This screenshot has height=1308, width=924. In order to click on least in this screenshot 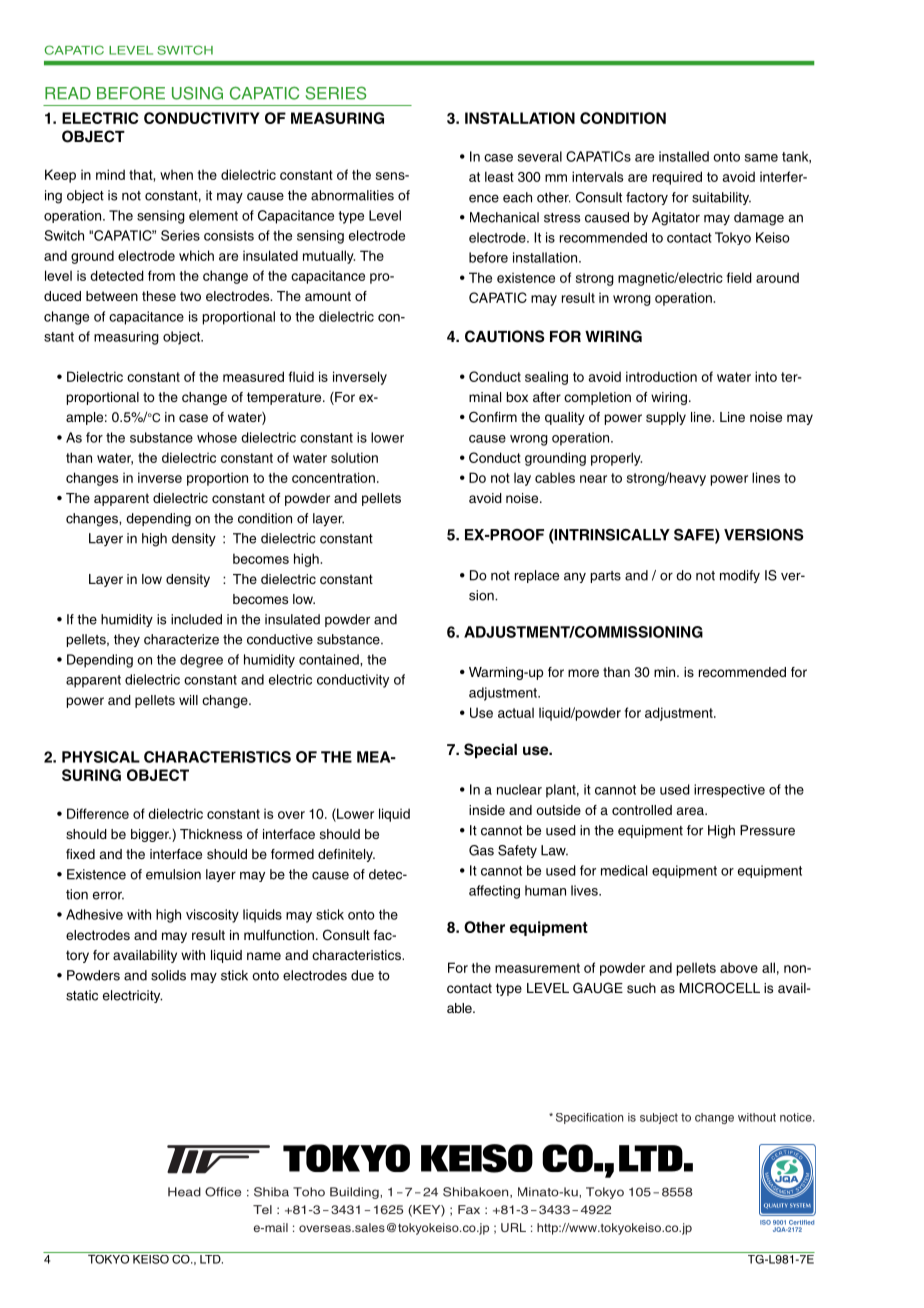, I will do `click(499, 176)`.
